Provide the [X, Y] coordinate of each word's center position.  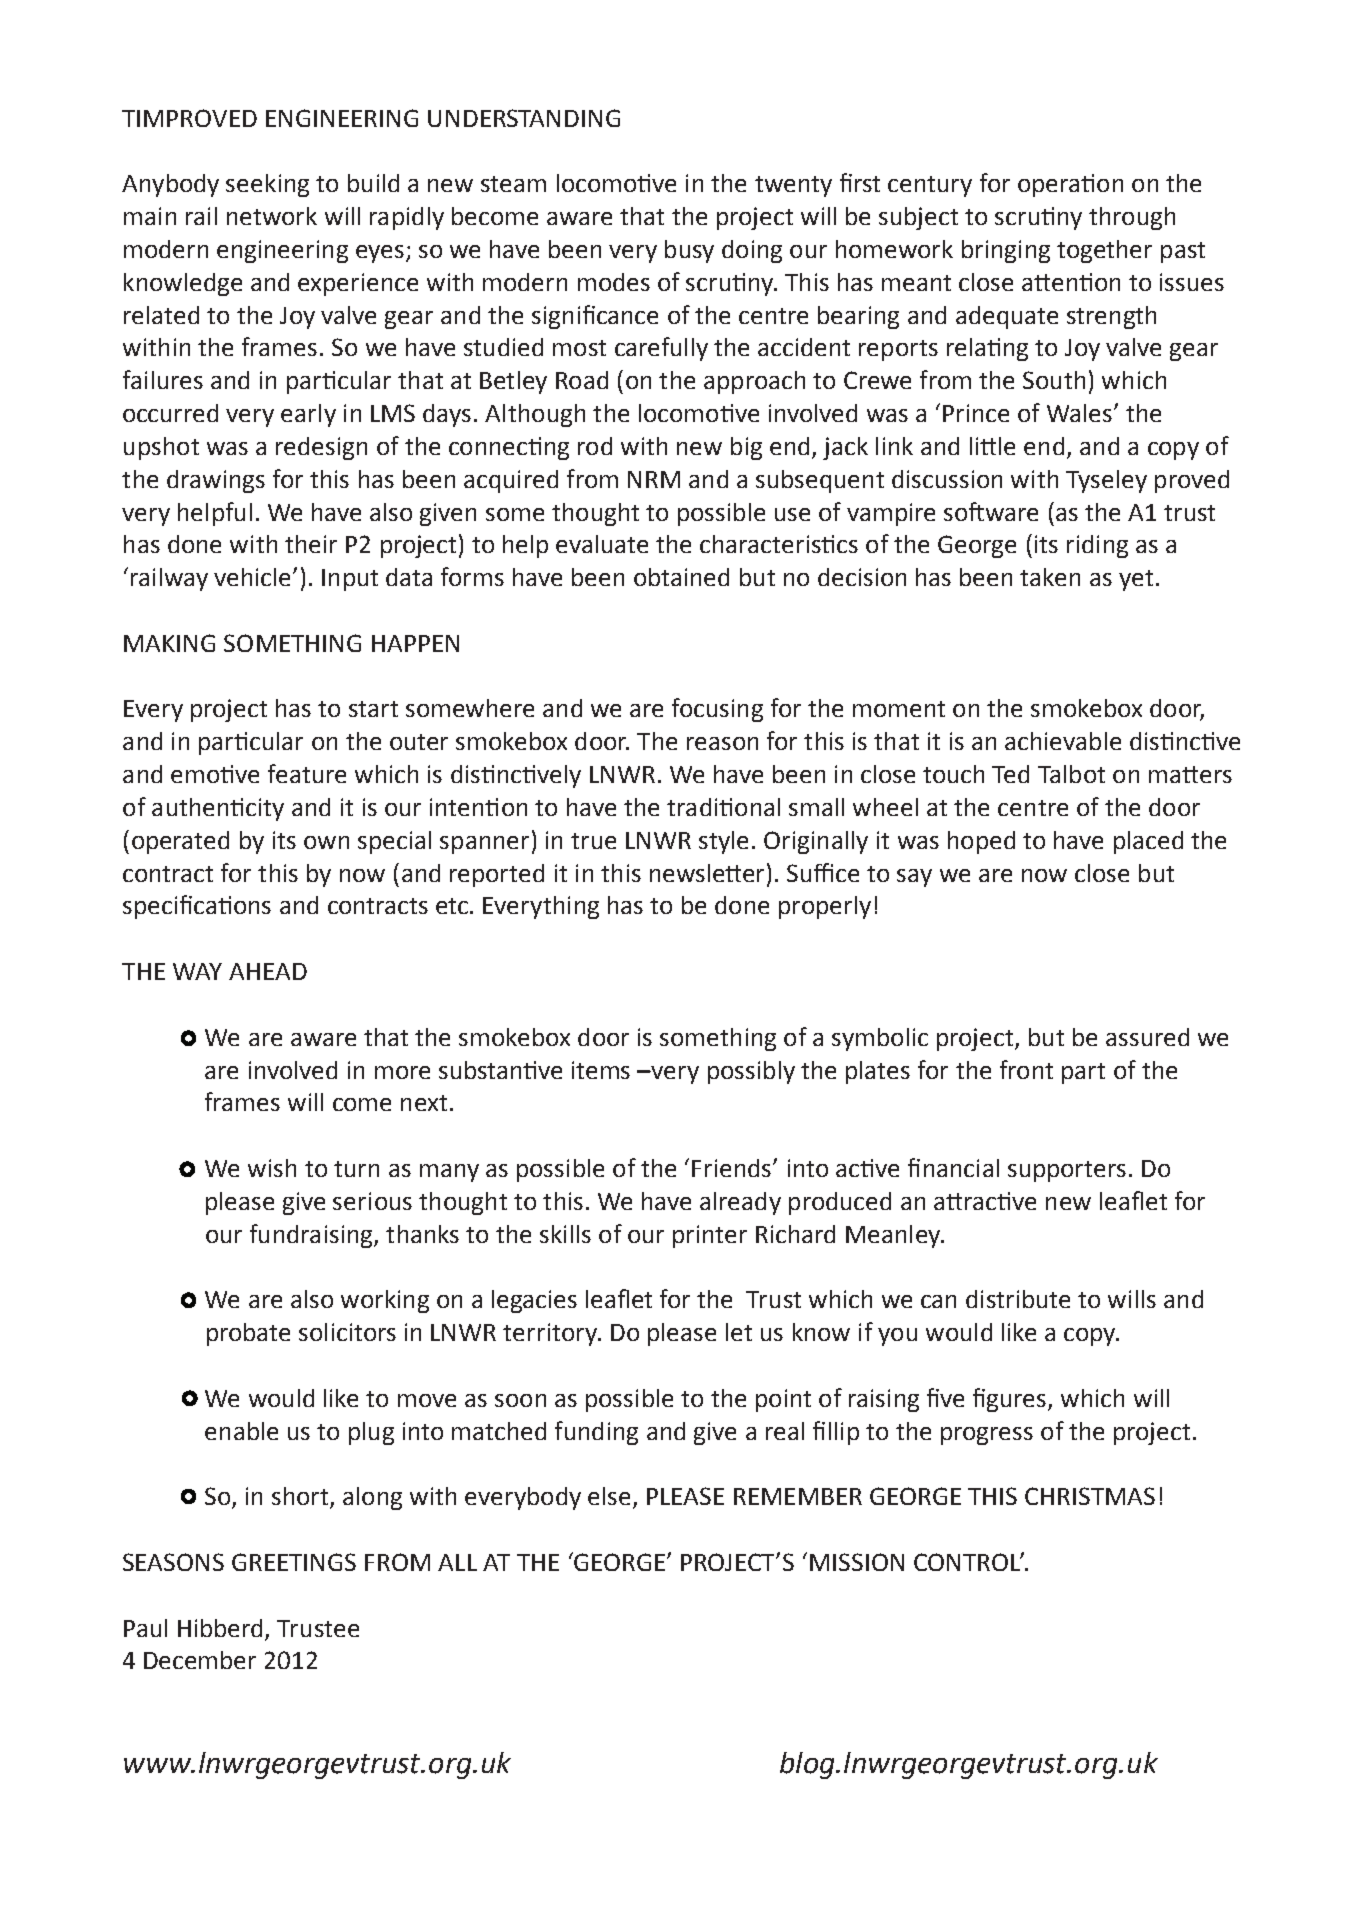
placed [1148, 842]
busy [689, 251]
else [609, 1496]
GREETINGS [294, 1562]
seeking [267, 185]
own [326, 842]
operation [1070, 185]
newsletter [709, 872]
